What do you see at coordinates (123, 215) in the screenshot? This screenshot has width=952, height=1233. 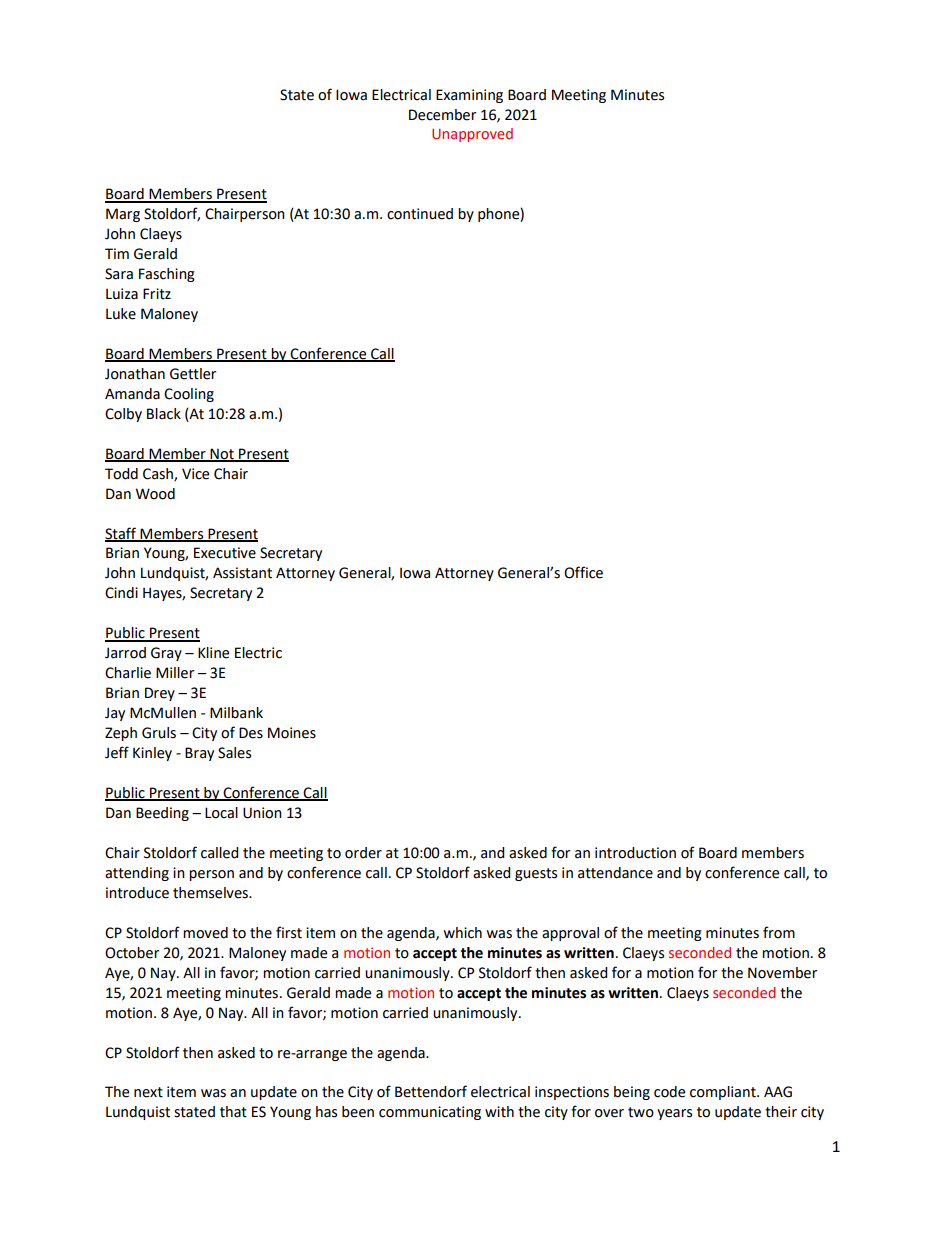 I see `Marg` at bounding box center [123, 215].
